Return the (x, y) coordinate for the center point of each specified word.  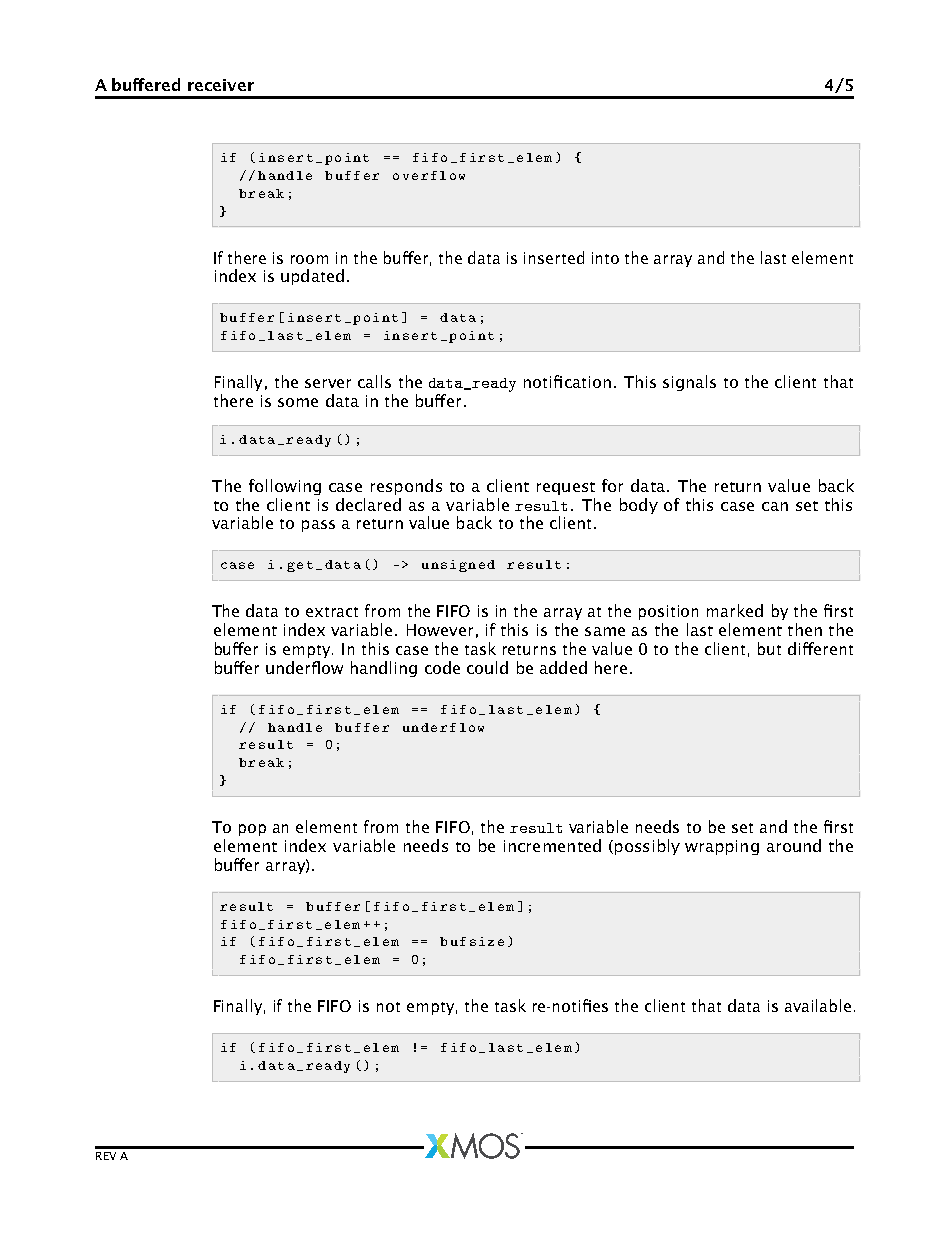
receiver (221, 85)
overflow (429, 175)
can (775, 506)
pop (252, 830)
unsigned (458, 566)
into (605, 258)
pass (318, 526)
